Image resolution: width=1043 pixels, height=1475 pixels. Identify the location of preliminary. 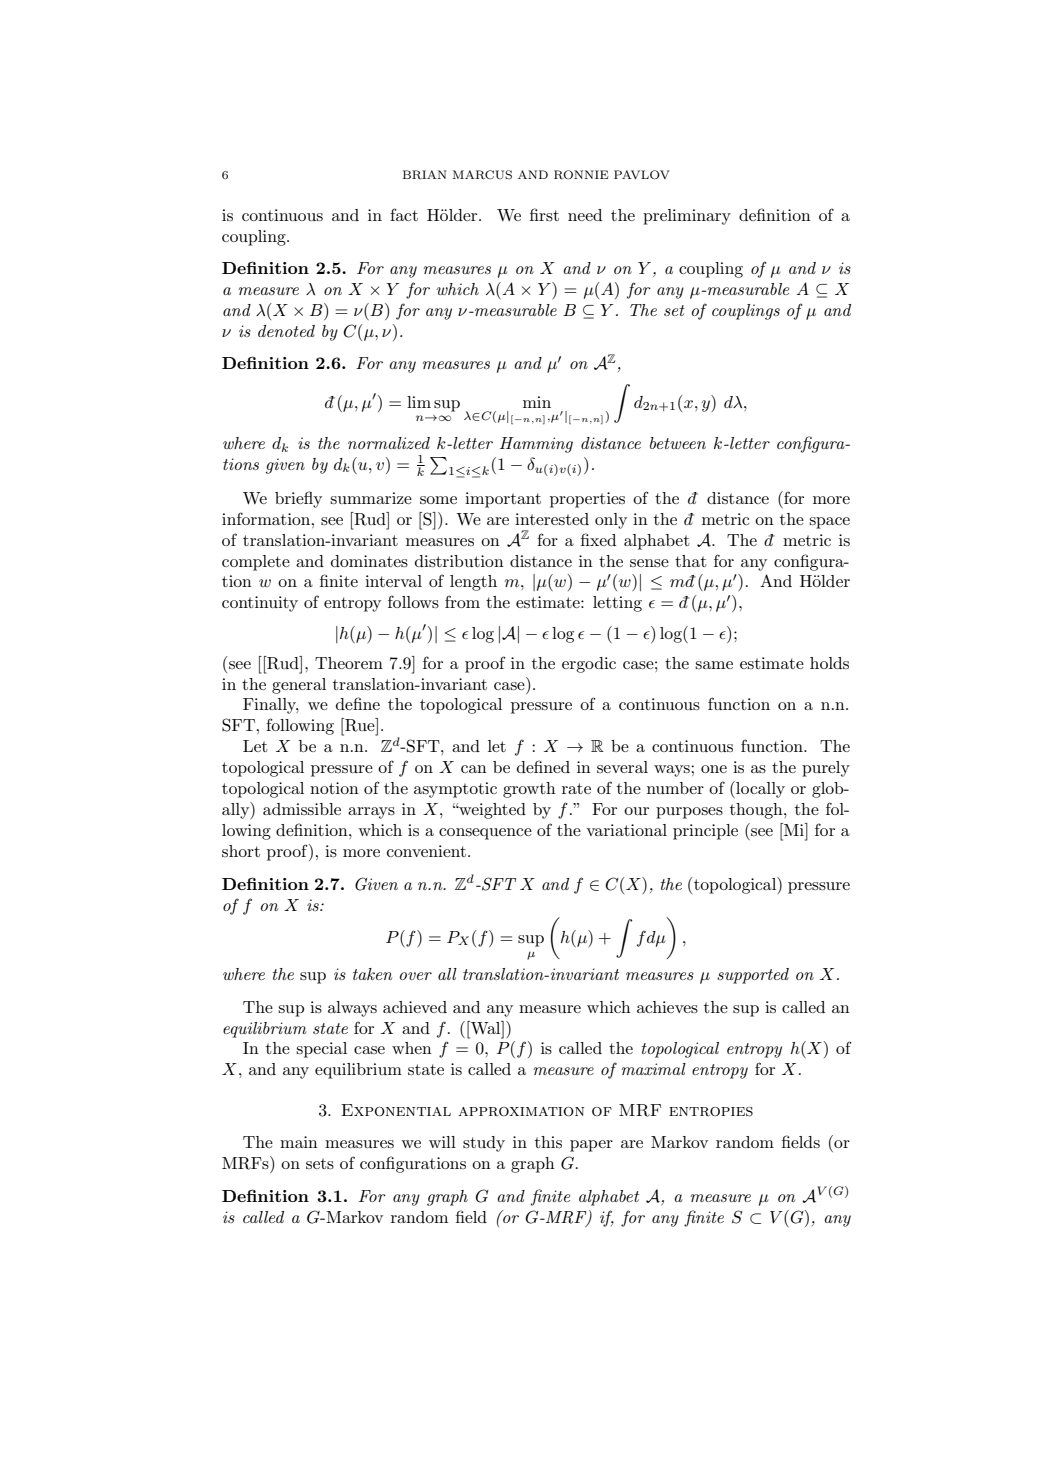
(687, 217).
